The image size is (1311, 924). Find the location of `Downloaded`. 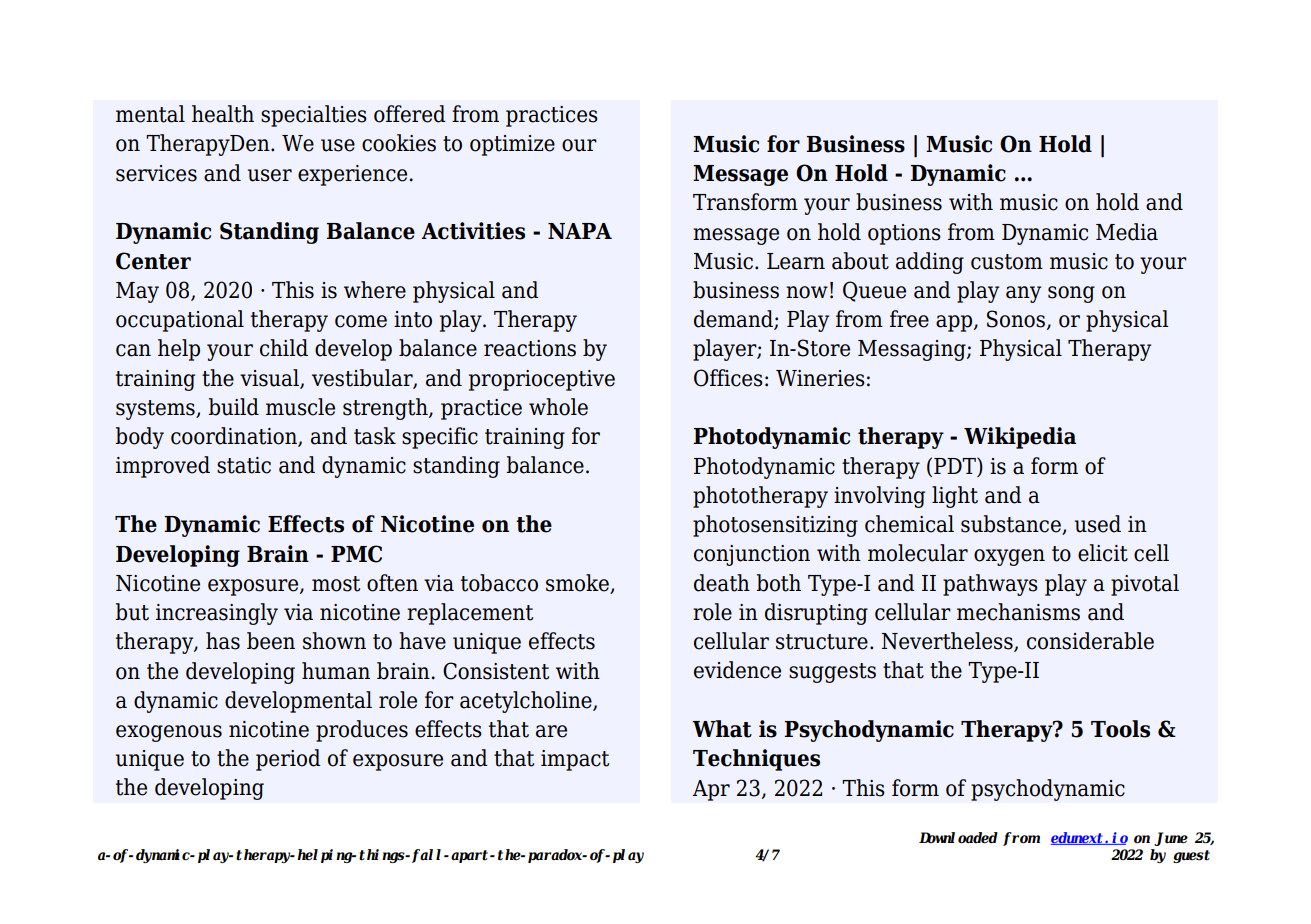

Downloaded is located at coordinates (958, 838).
